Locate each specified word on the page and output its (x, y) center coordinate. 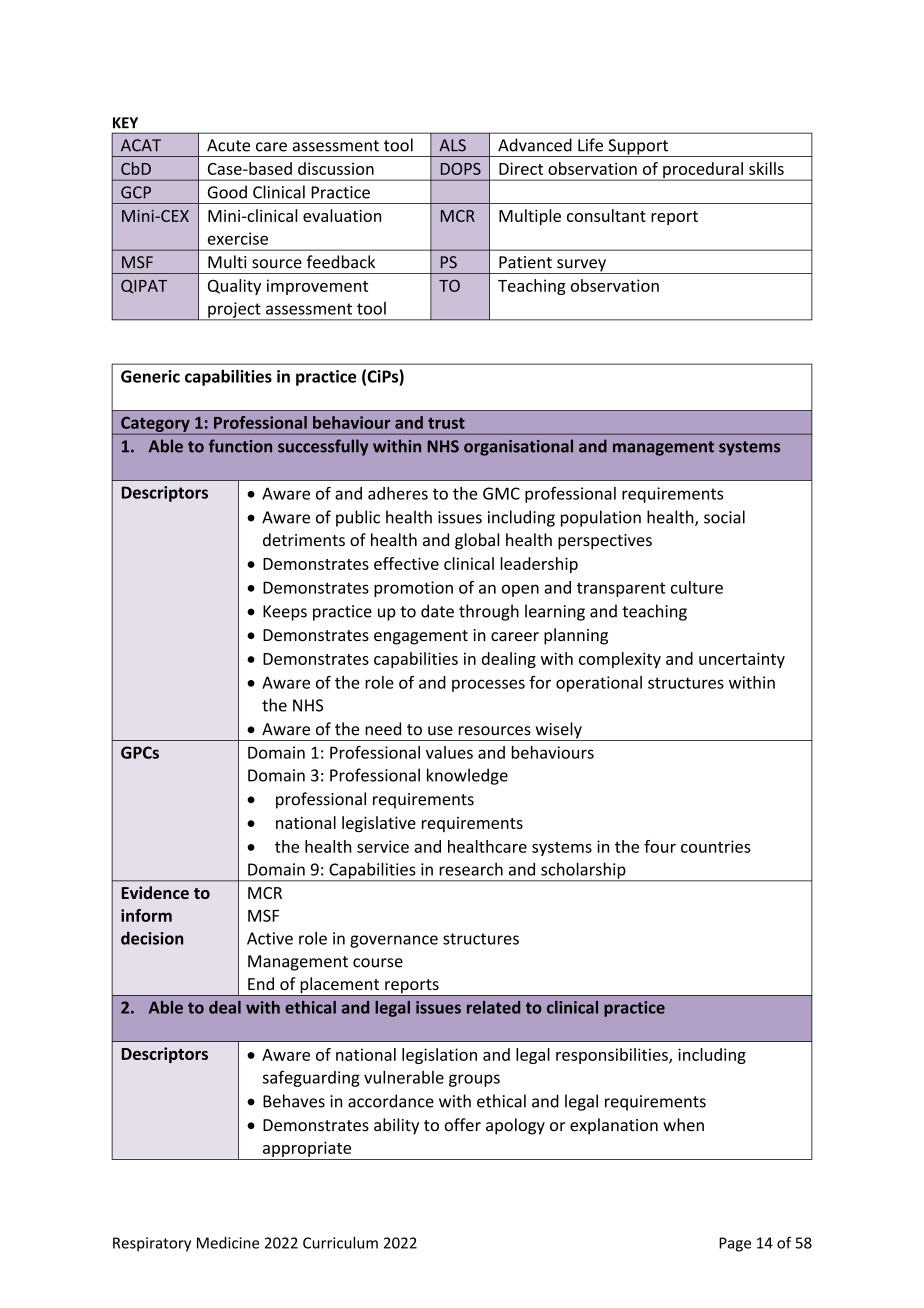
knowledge (467, 776)
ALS (452, 145)
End (261, 983)
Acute (228, 145)
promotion (413, 589)
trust (446, 423)
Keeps (285, 613)
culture (697, 587)
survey (581, 266)
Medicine (228, 1243)
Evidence (155, 892)
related (493, 1007)
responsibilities (613, 1056)
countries (716, 846)
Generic (150, 376)
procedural (703, 171)
